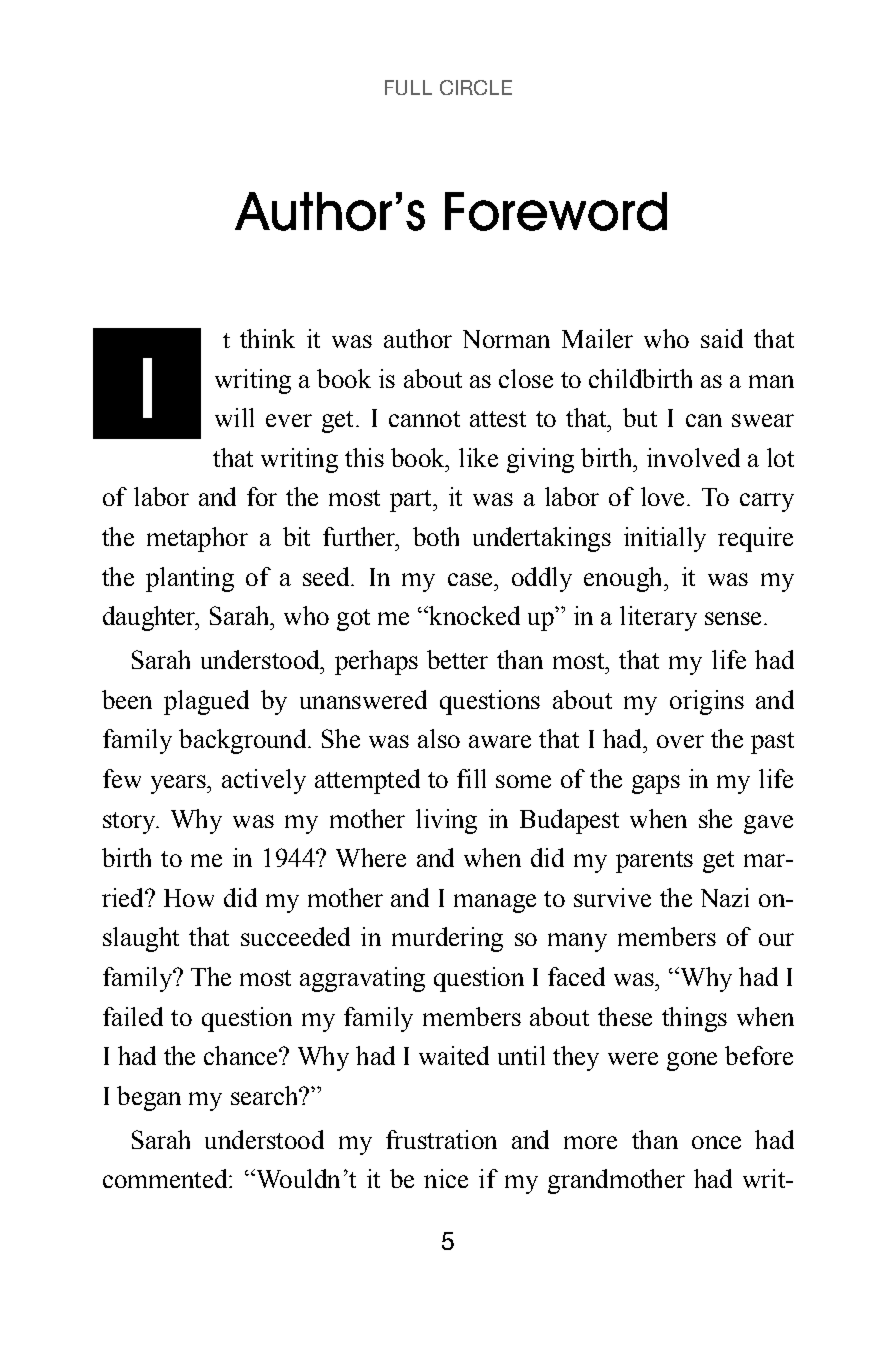  I want to click on CIRCLE, so click(476, 87).
